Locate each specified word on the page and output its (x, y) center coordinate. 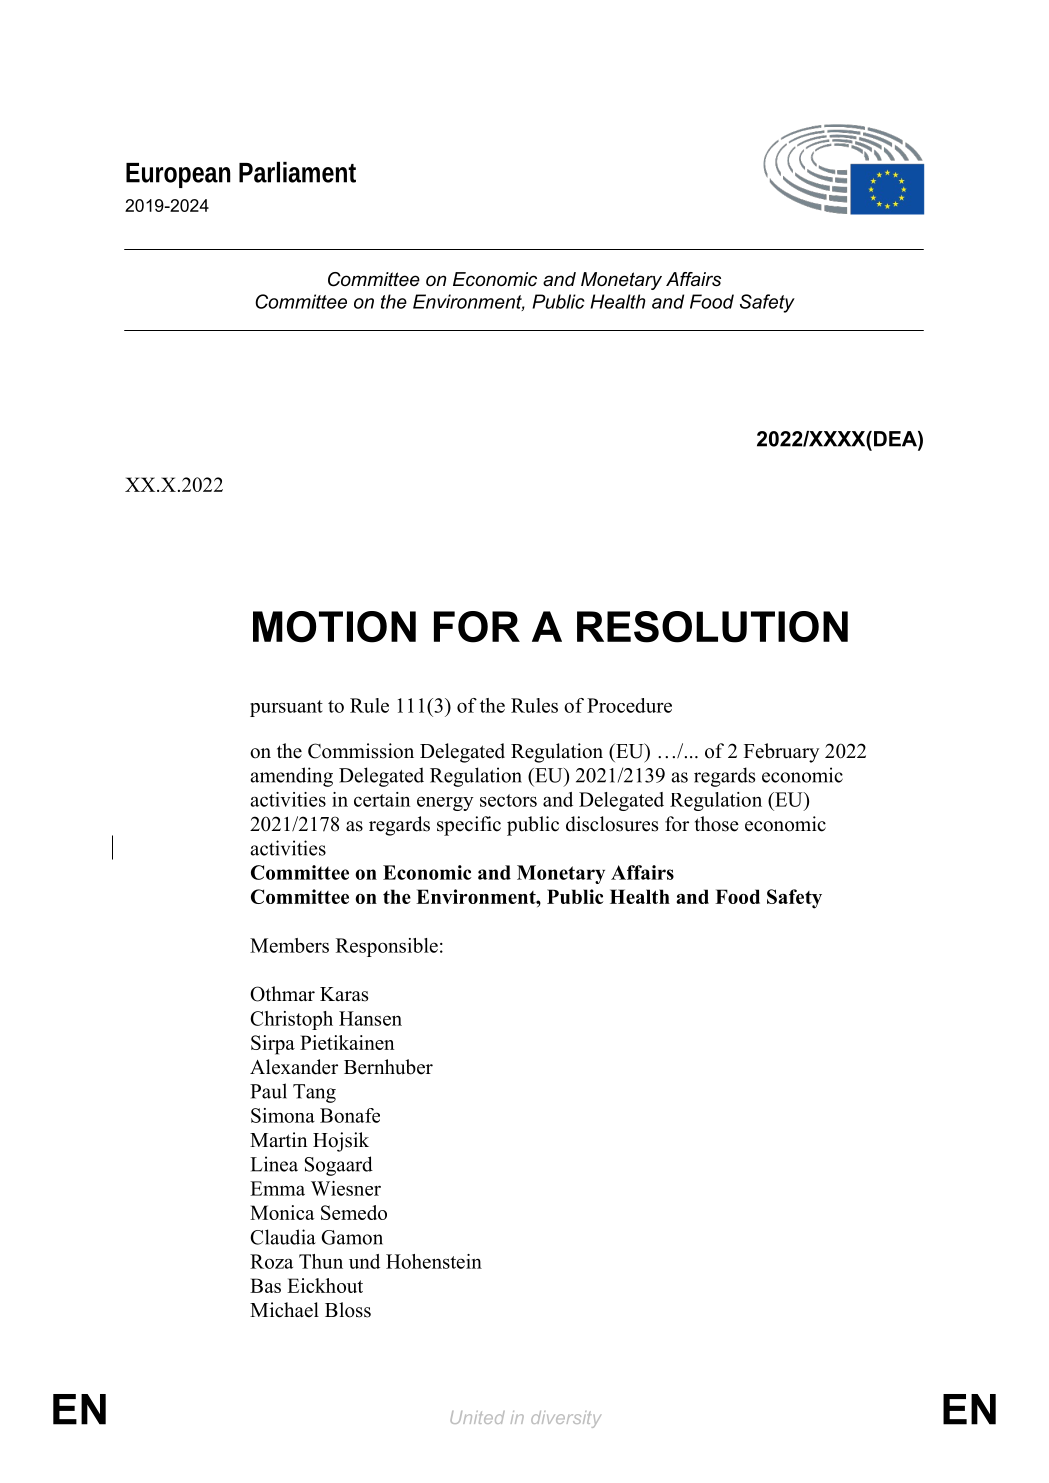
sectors (508, 800)
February (782, 753)
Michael (284, 1310)
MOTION (334, 627)
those (717, 824)
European (178, 175)
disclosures (612, 824)
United (477, 1417)
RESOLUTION (712, 627)
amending (292, 777)
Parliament (297, 172)
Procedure (629, 705)
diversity (566, 1419)
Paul (268, 1091)
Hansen (370, 1018)
